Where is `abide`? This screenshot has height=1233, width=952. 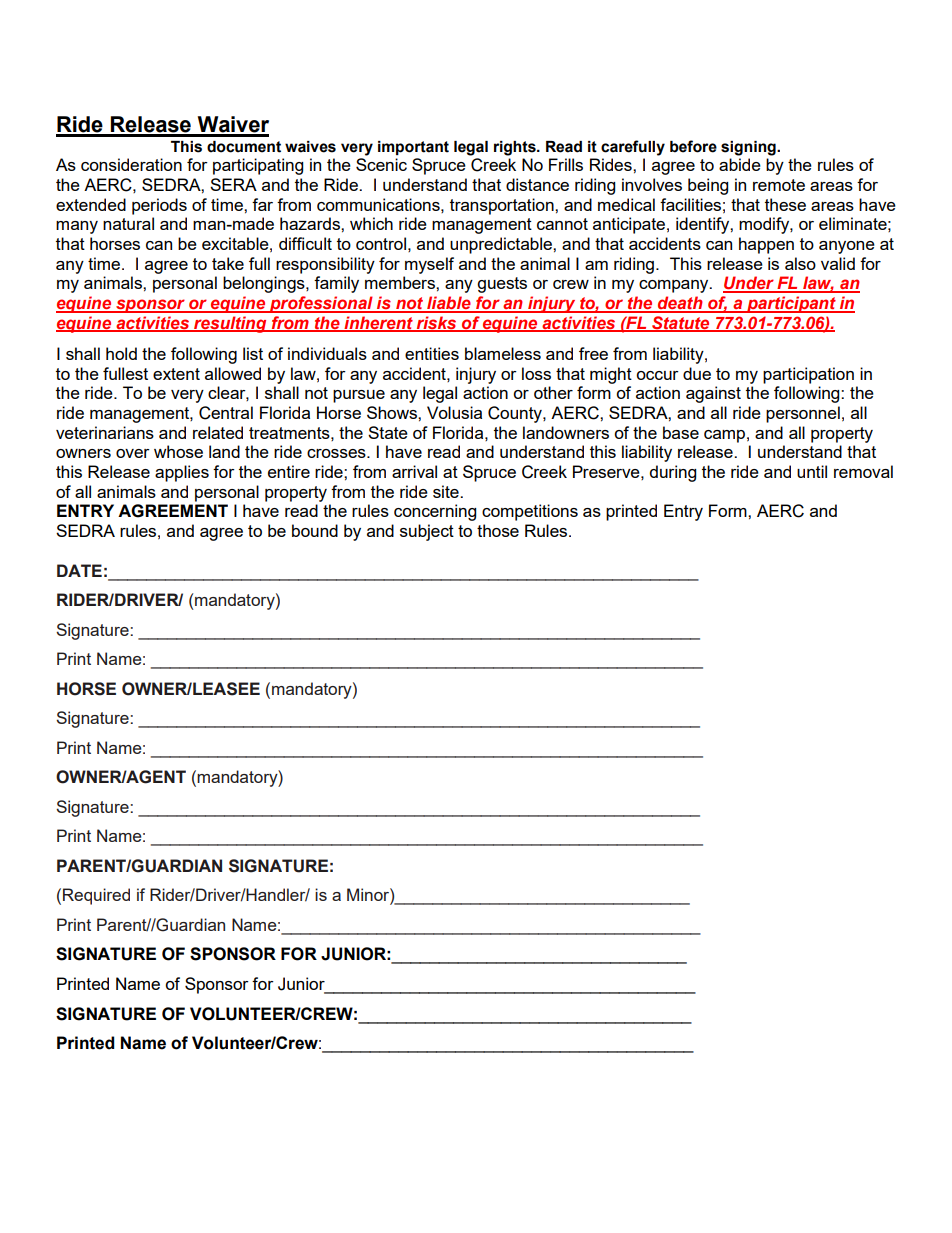
abide is located at coordinates (740, 164).
